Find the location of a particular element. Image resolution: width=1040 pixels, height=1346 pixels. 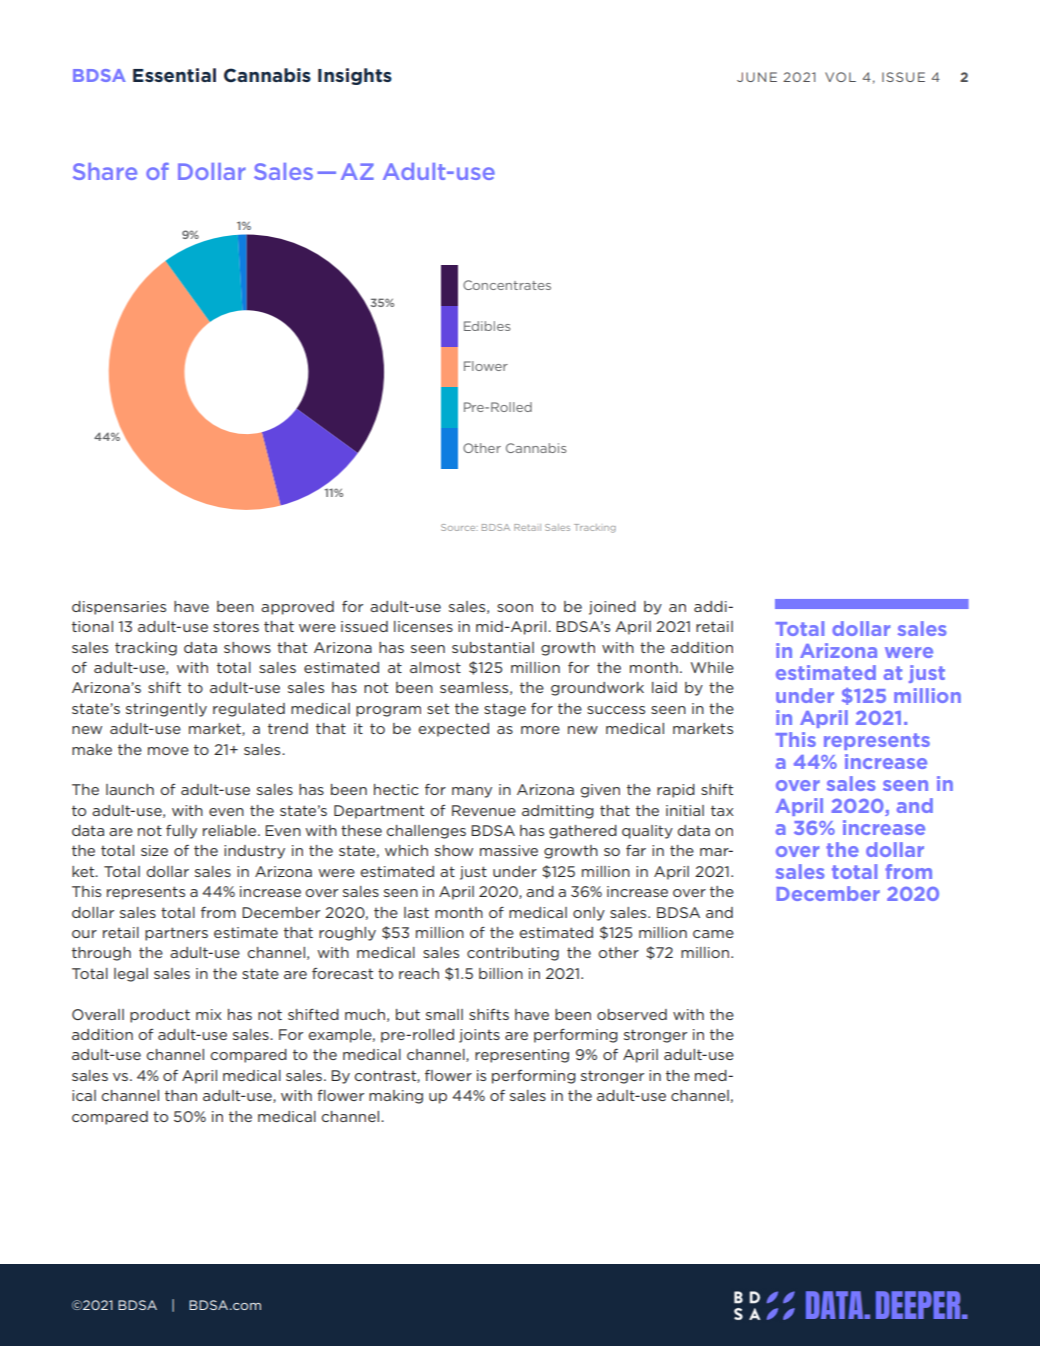

soon is located at coordinates (515, 608).
